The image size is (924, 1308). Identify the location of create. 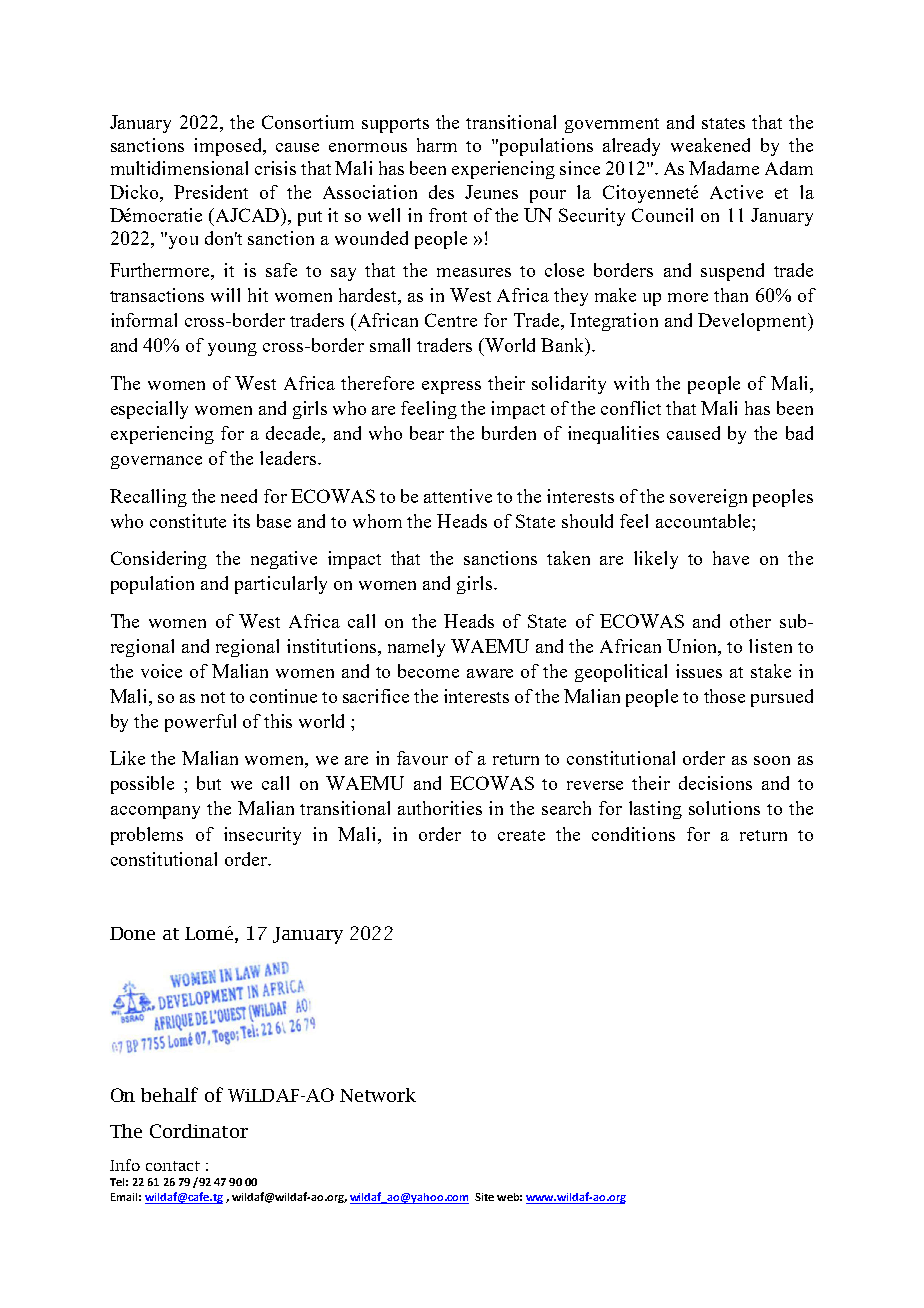
(521, 835).
